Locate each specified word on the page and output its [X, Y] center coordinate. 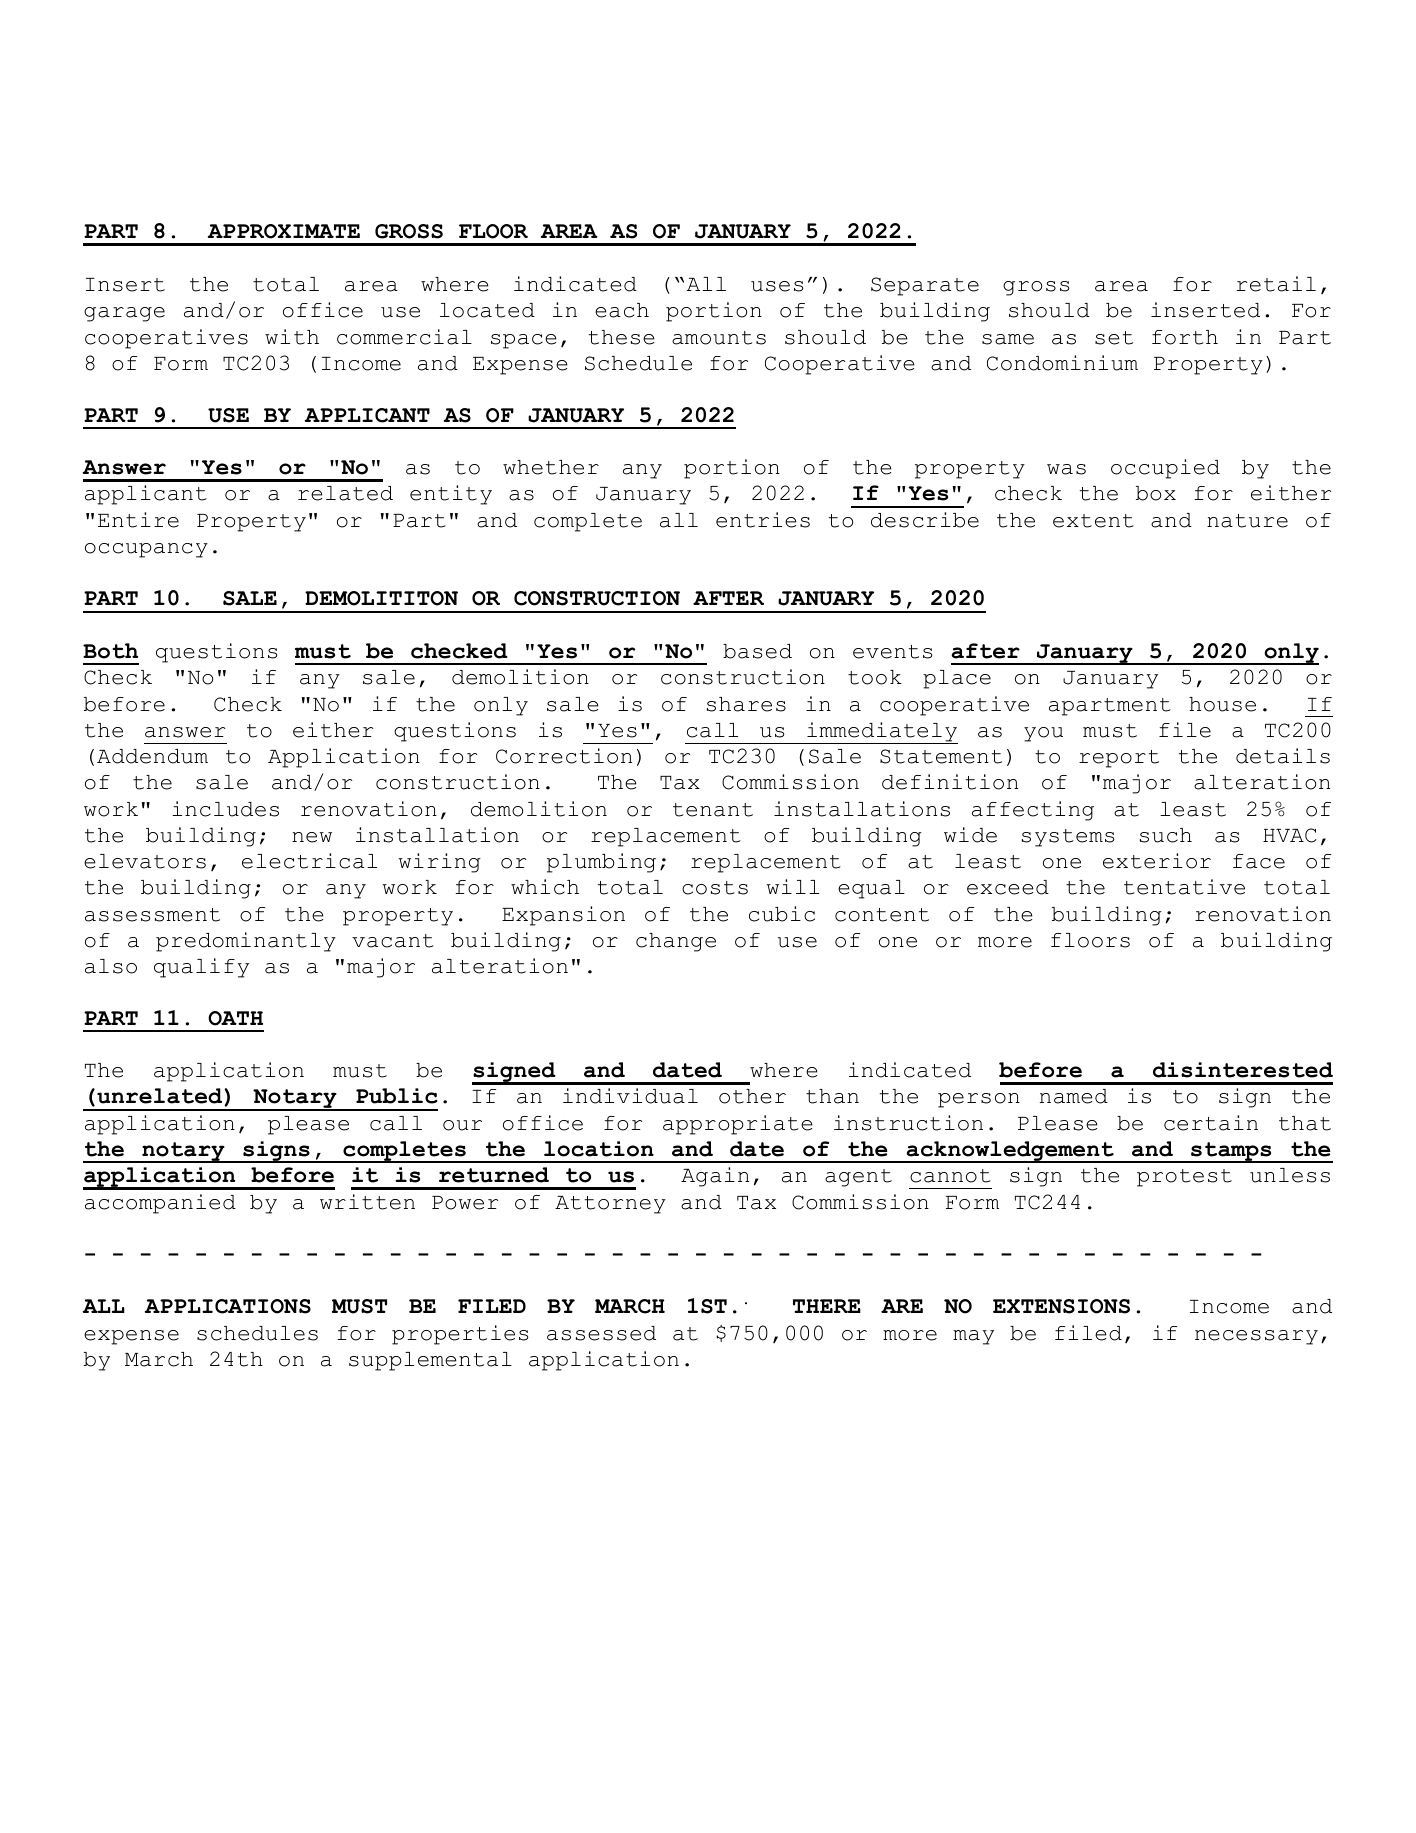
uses [777, 286]
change [676, 942]
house [1222, 704]
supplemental [430, 1361]
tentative [1184, 887]
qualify [201, 968]
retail [1276, 284]
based [757, 651]
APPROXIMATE [284, 231]
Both [110, 651]
